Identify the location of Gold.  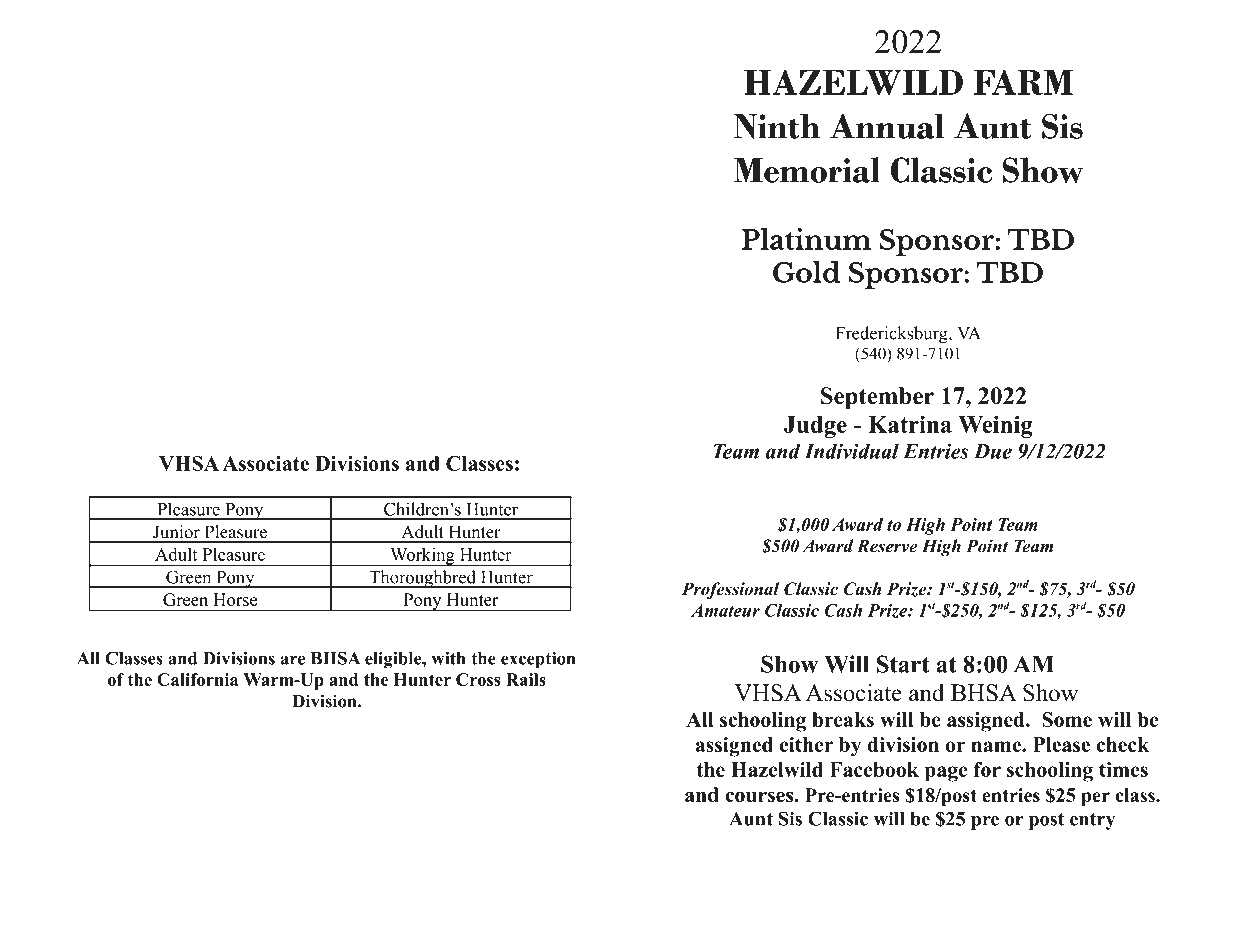
(806, 271).
